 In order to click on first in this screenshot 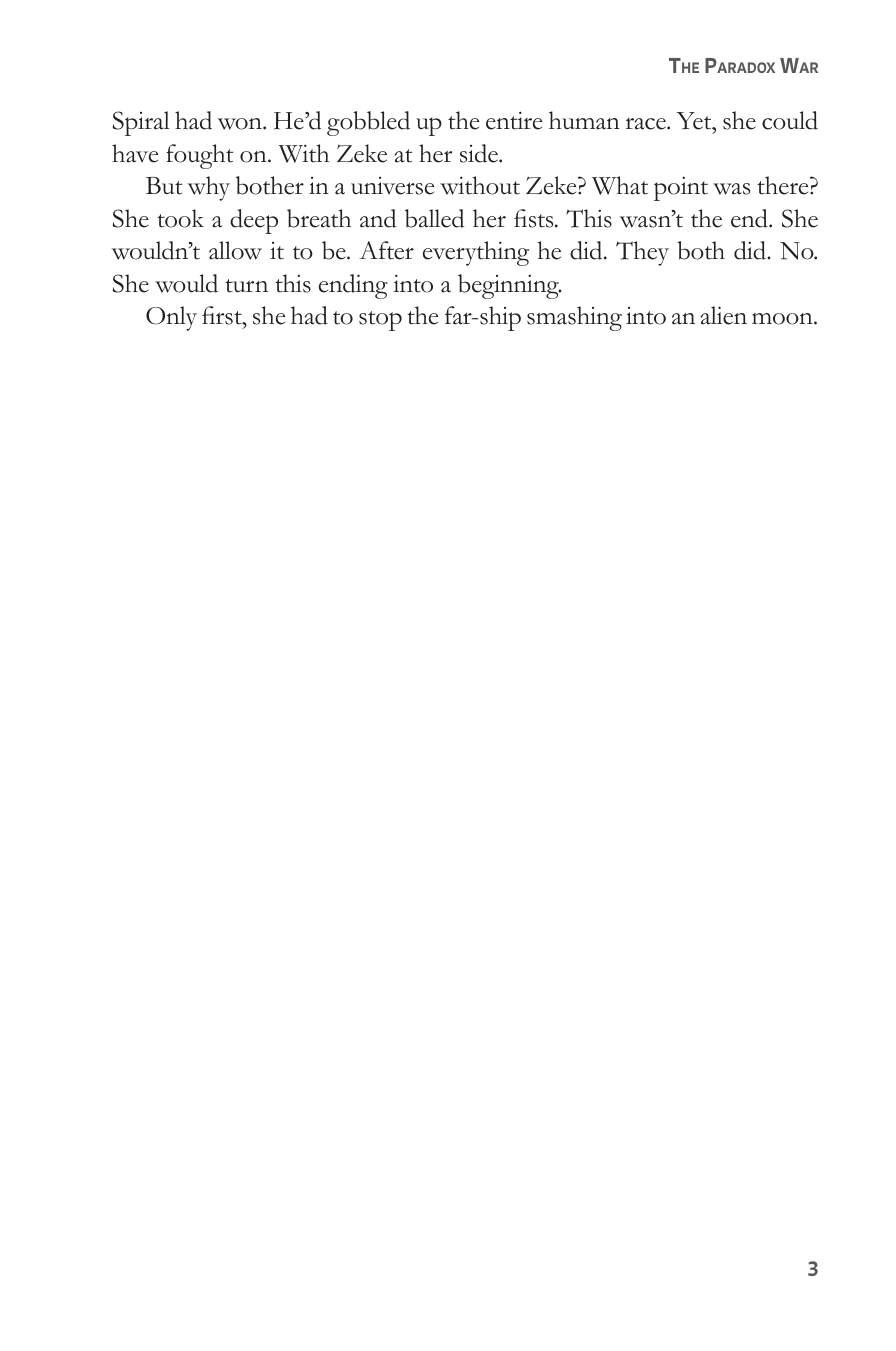, I will do `click(223, 315)`.
